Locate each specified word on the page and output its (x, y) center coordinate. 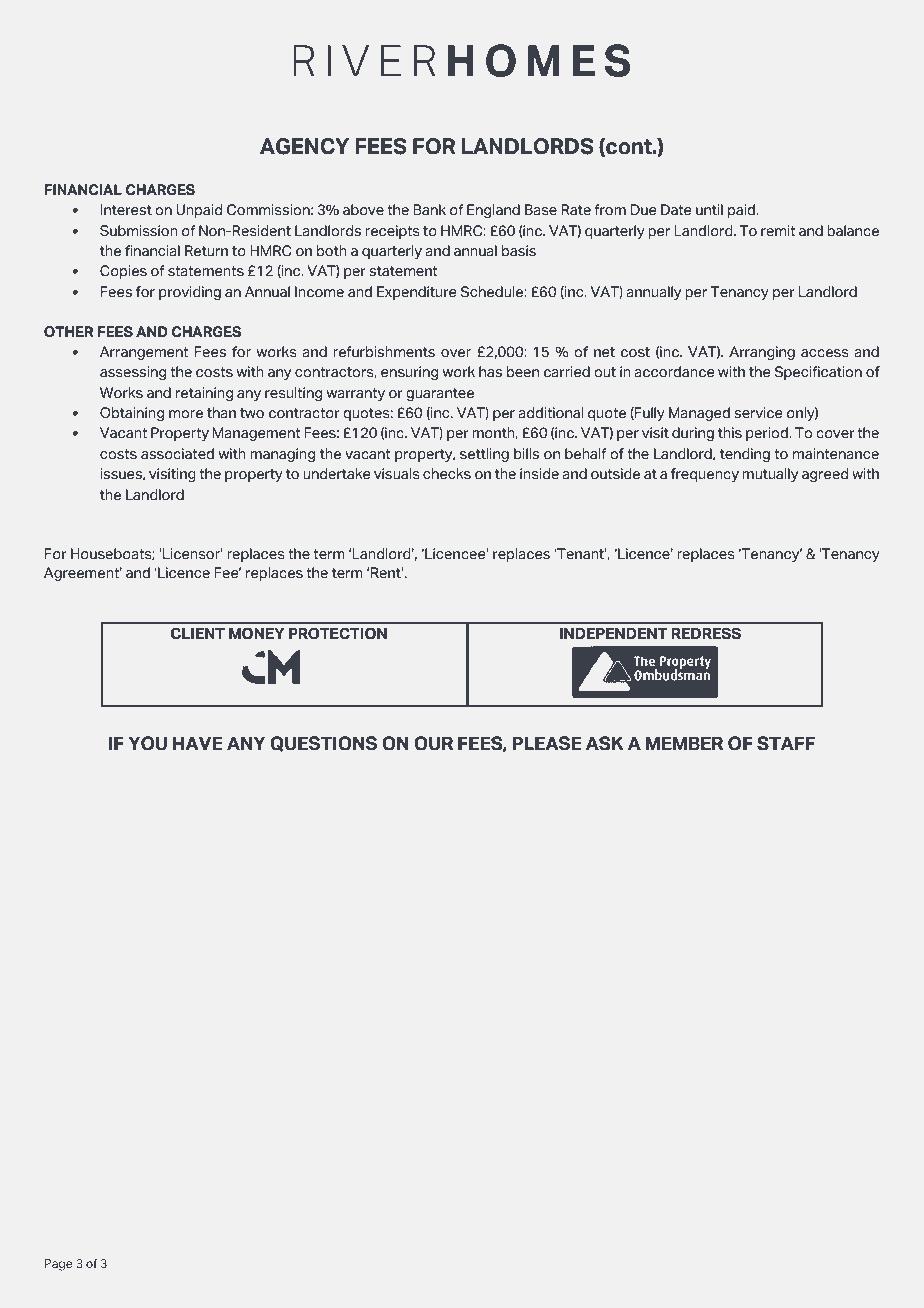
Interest (126, 210)
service (758, 413)
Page (58, 1265)
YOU (148, 743)
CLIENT (198, 633)
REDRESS (706, 633)
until (709, 209)
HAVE (198, 743)
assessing (133, 373)
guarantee (440, 394)
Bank (429, 209)
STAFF (786, 743)
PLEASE (547, 743)
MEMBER (684, 743)
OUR (433, 743)
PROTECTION (338, 633)
